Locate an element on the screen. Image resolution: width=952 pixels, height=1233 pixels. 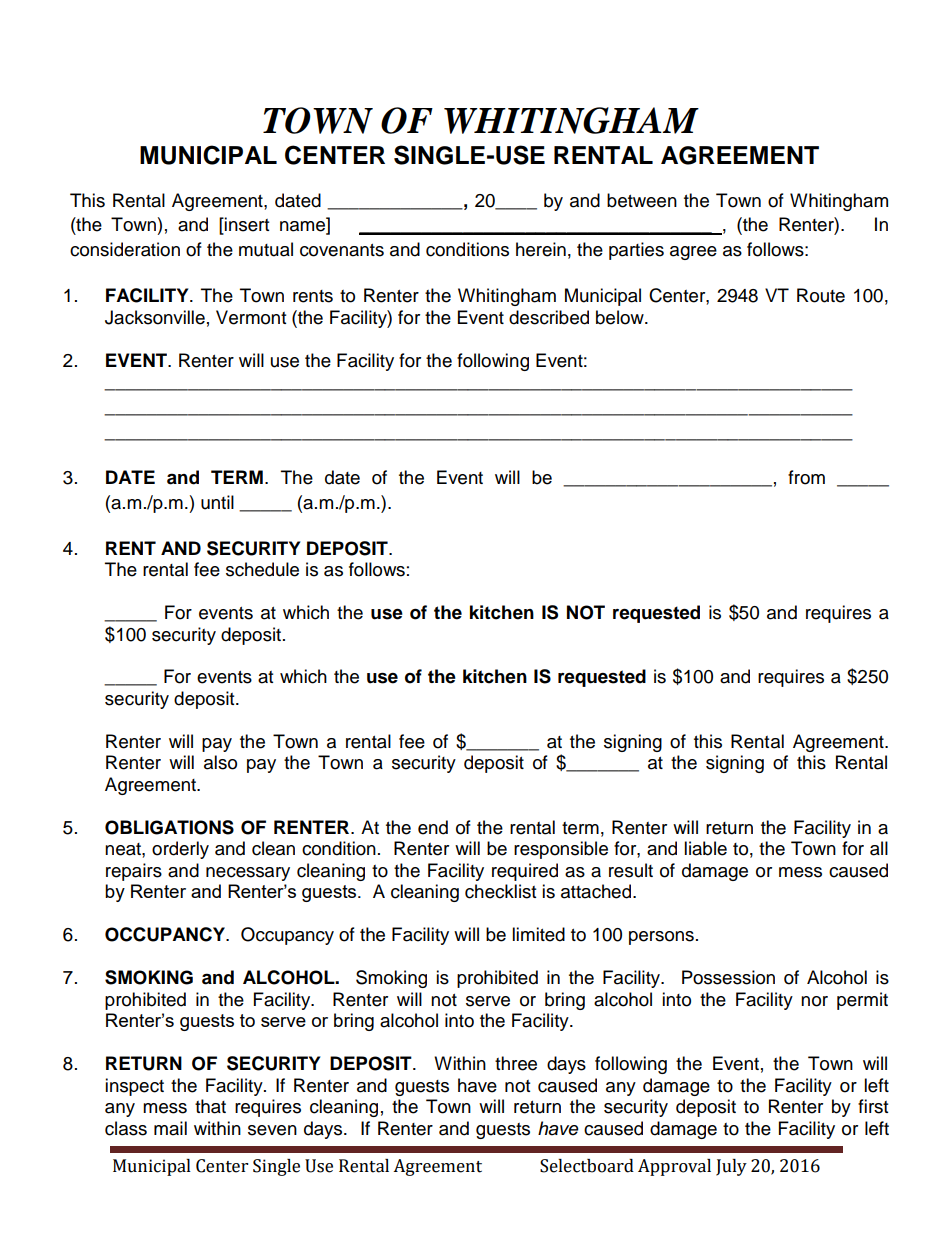
checklist is located at coordinates (500, 891).
